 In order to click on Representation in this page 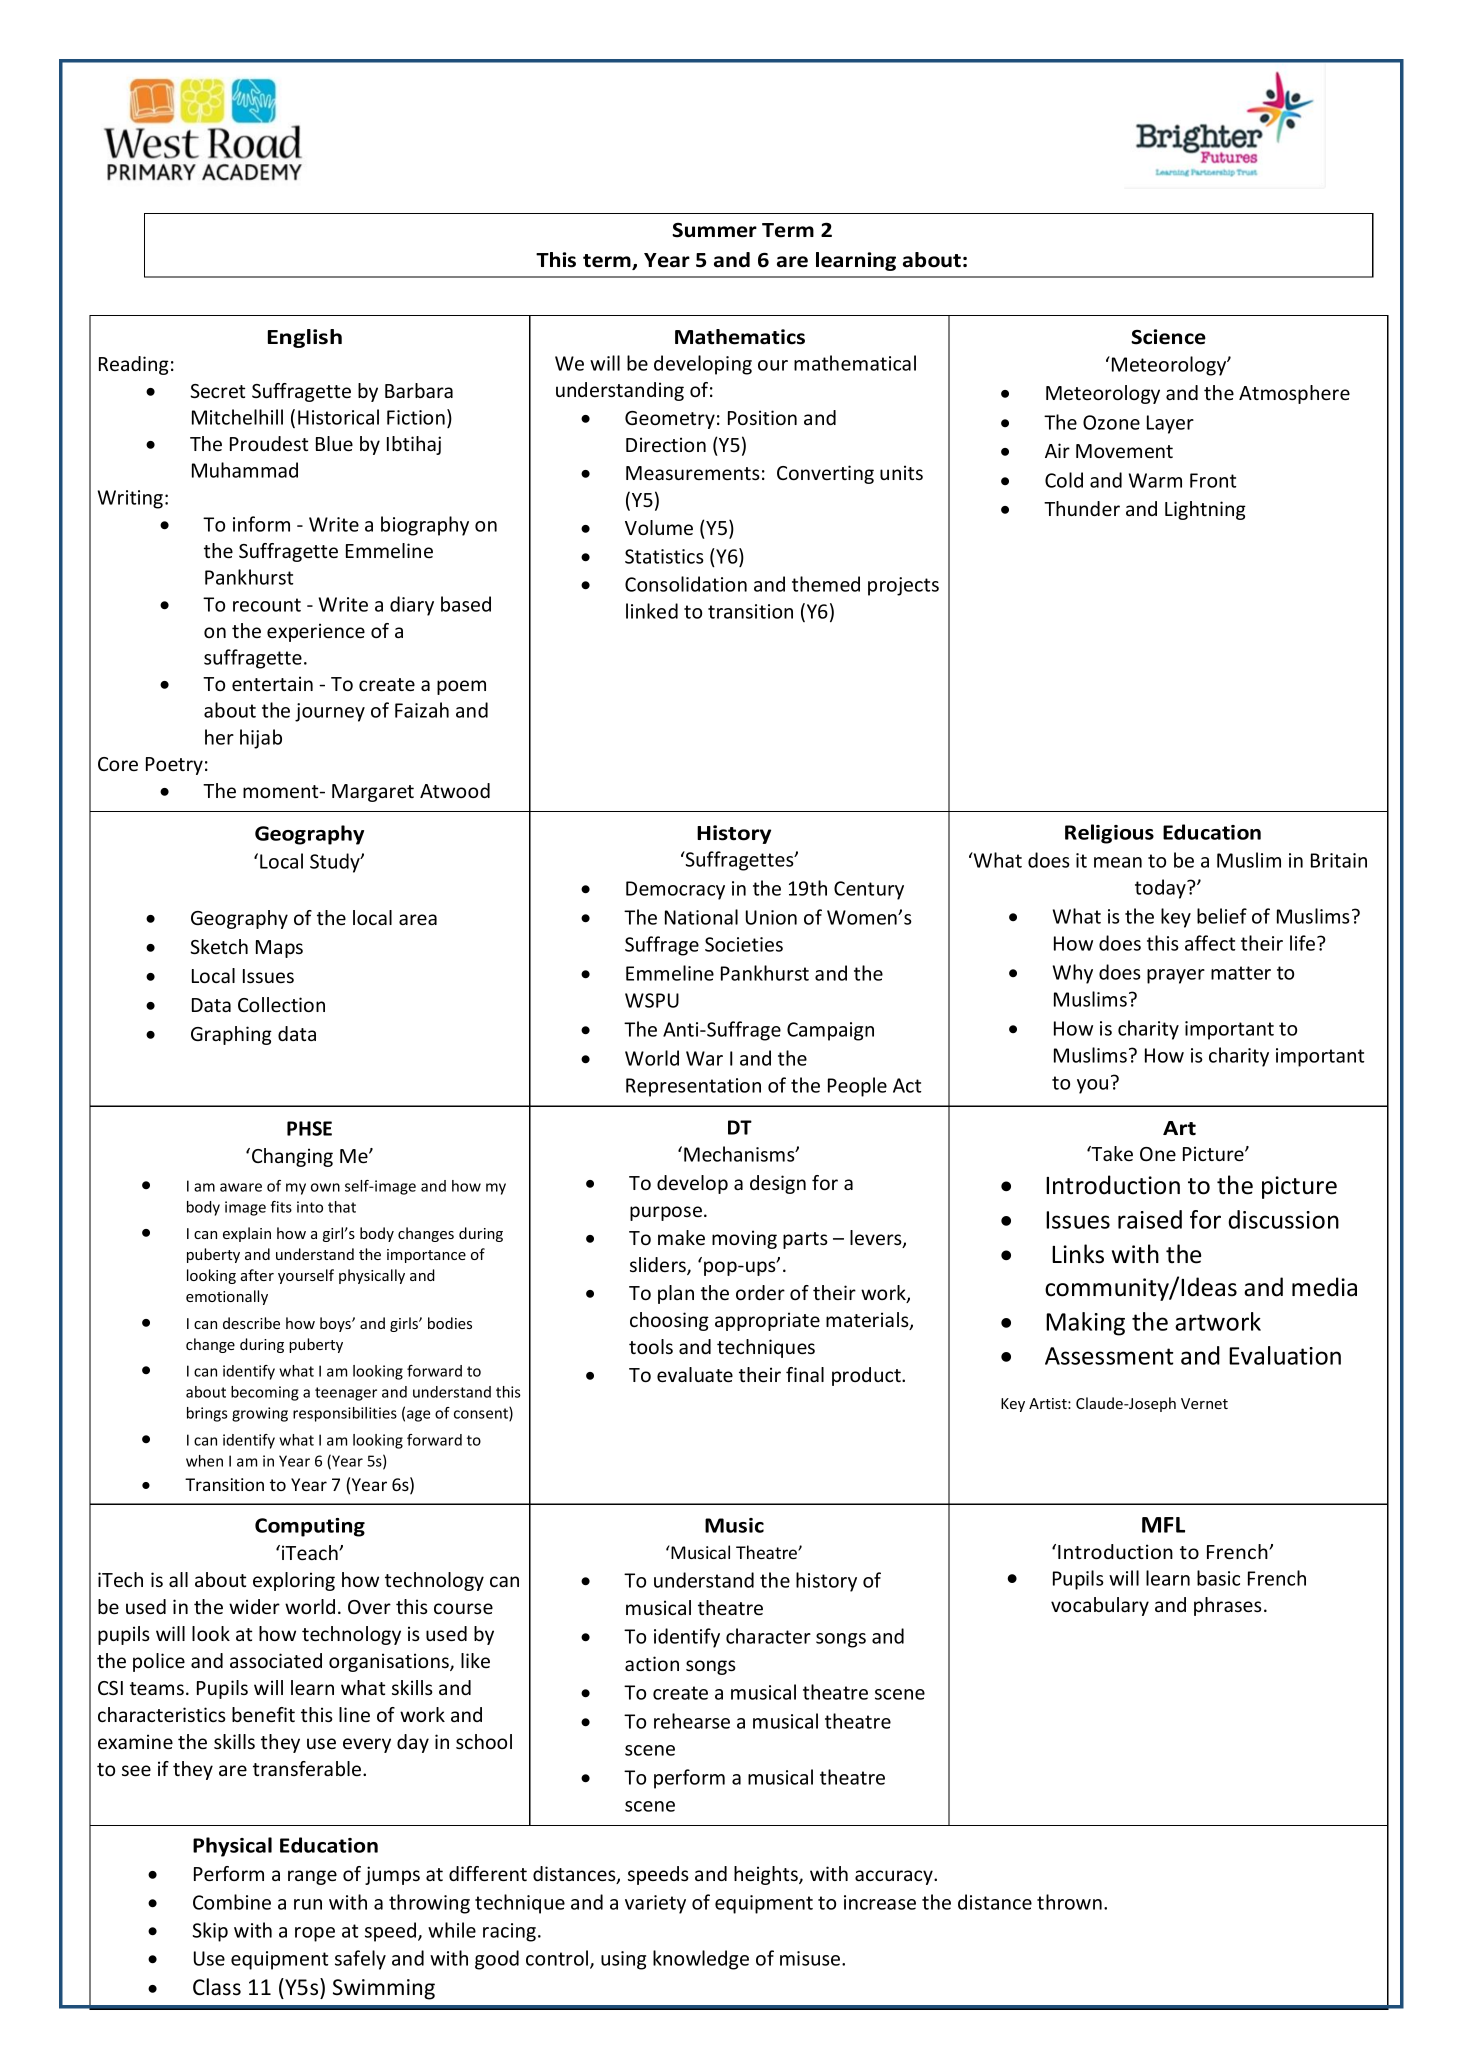, I will do `click(693, 1087)`.
